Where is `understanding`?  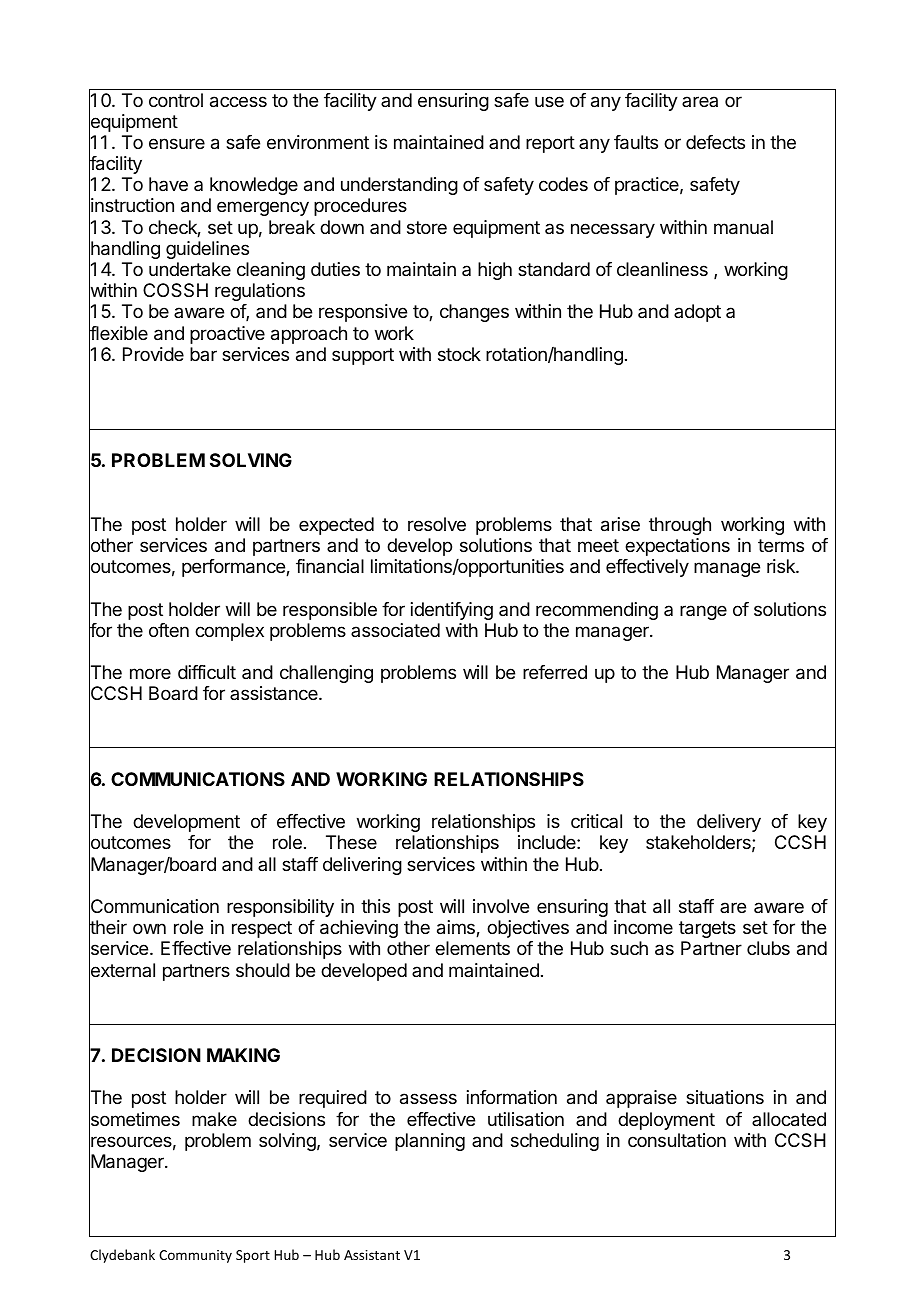
understanding is located at coordinates (399, 186).
